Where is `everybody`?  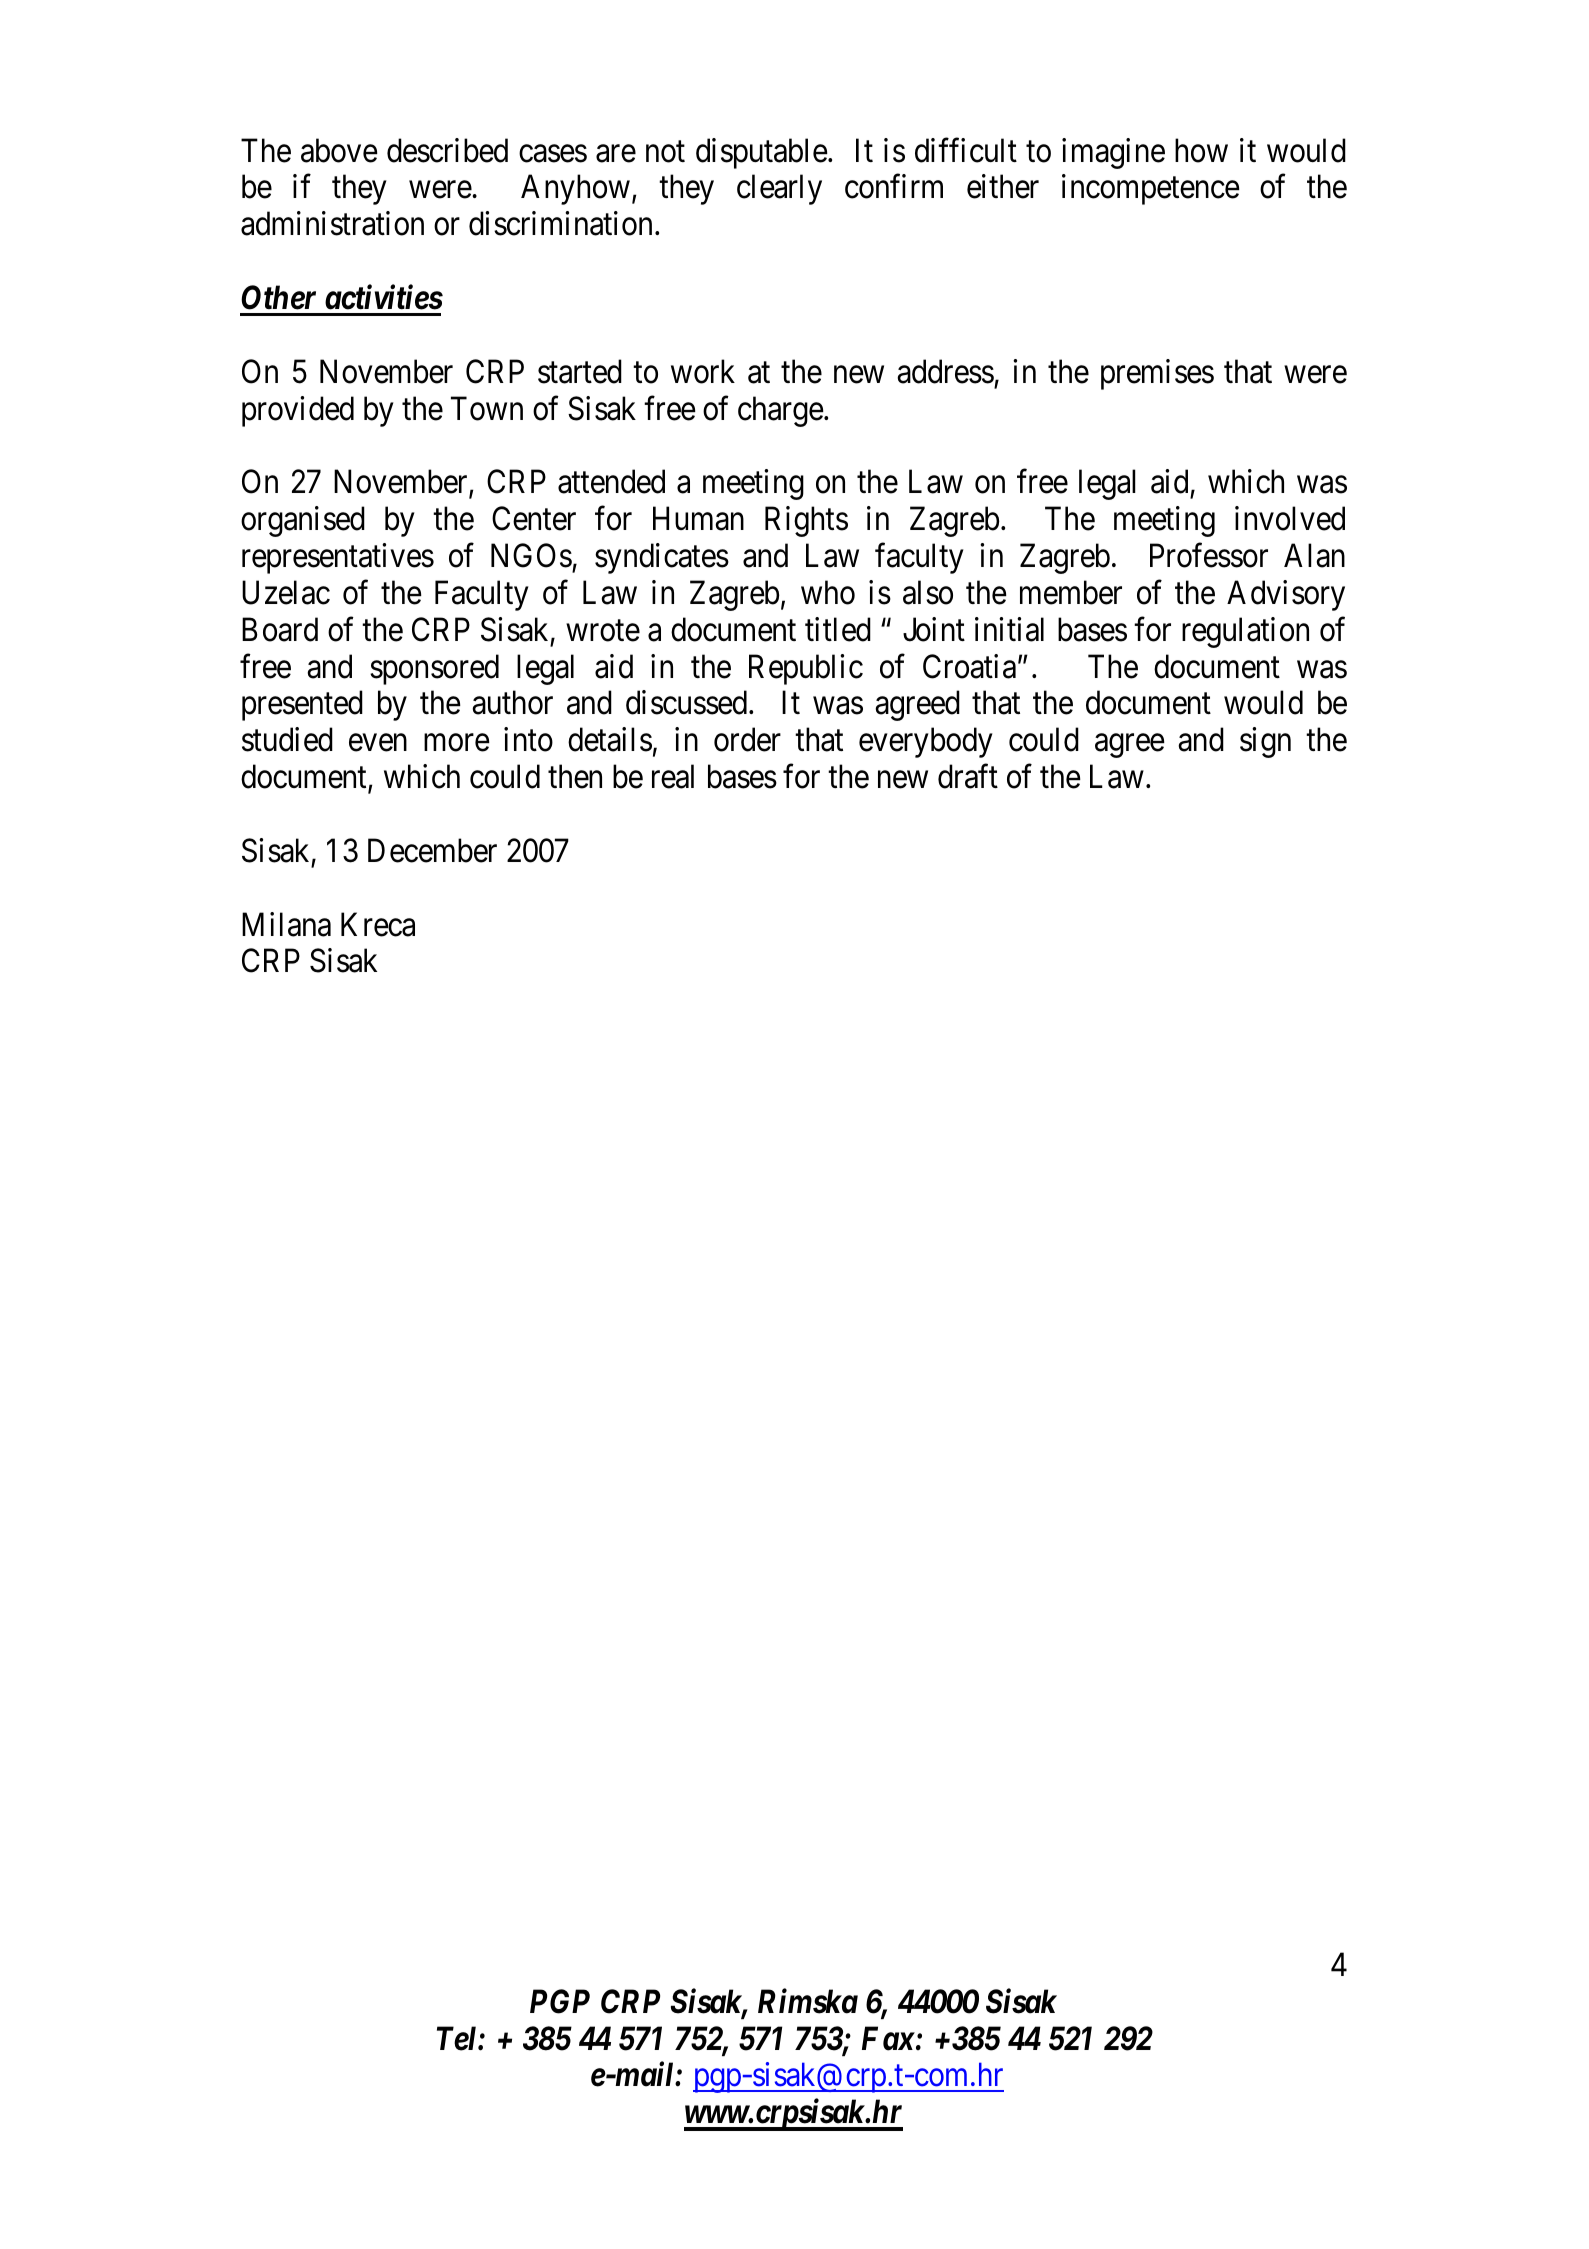 everybody is located at coordinates (926, 742).
